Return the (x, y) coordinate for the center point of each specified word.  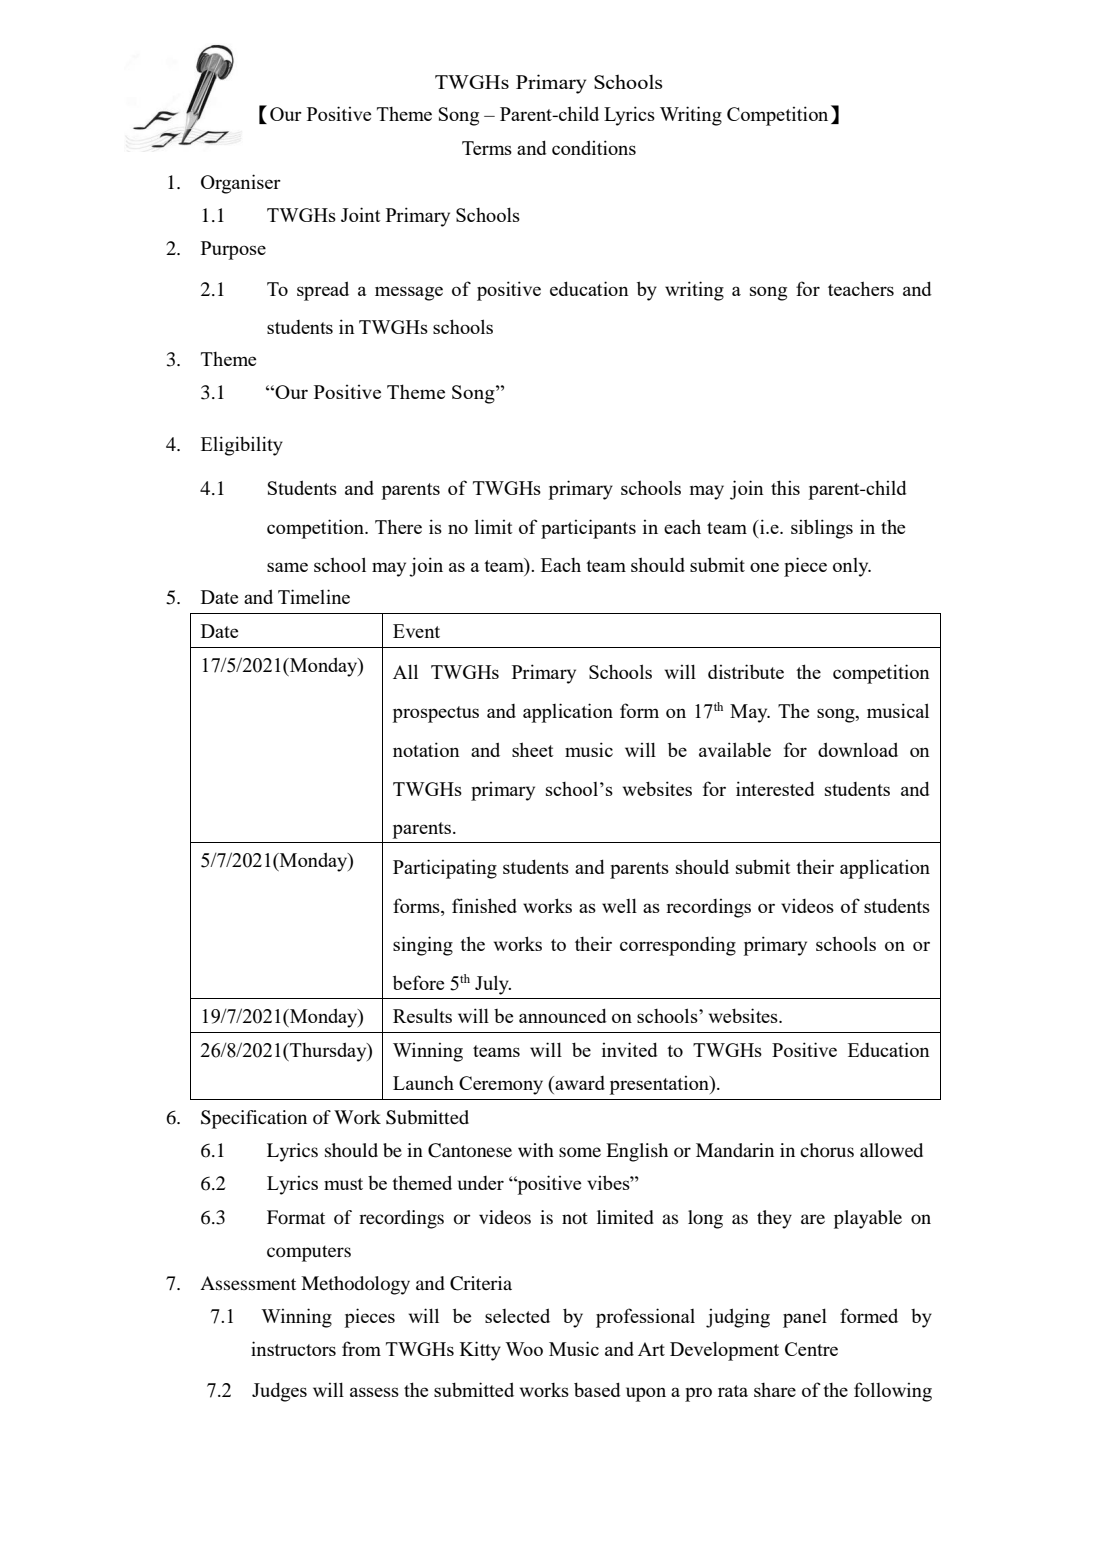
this (785, 487)
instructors (293, 1348)
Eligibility (242, 446)
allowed (891, 1150)
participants (588, 529)
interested (775, 788)
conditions (594, 147)
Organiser (241, 184)
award (579, 1083)
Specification (254, 1119)
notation (426, 749)
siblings (822, 529)
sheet (533, 749)
